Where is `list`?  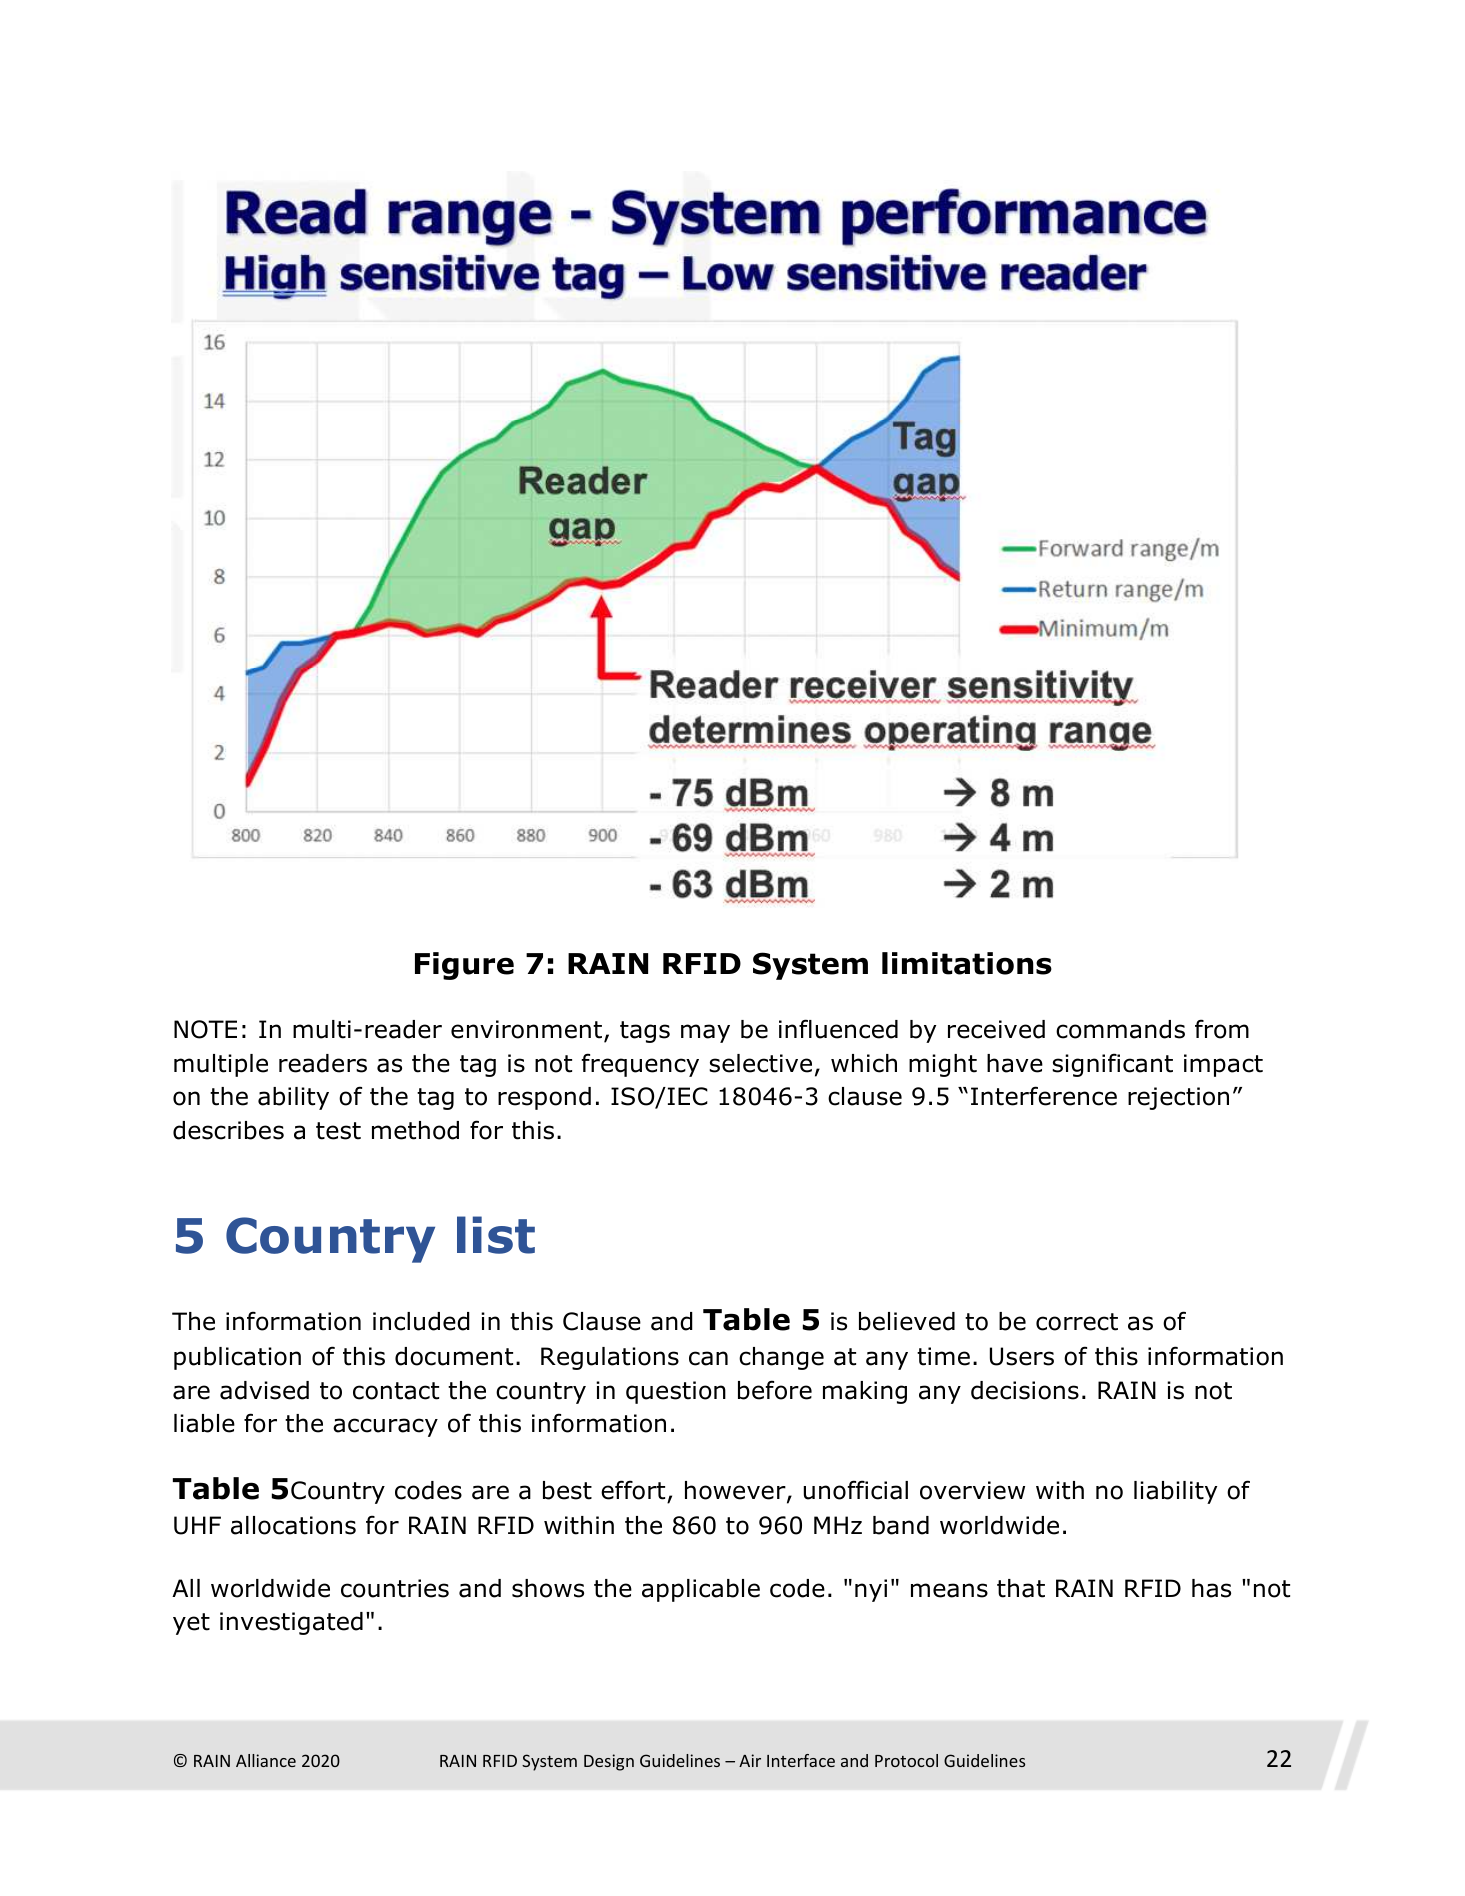 list is located at coordinates (496, 1235).
